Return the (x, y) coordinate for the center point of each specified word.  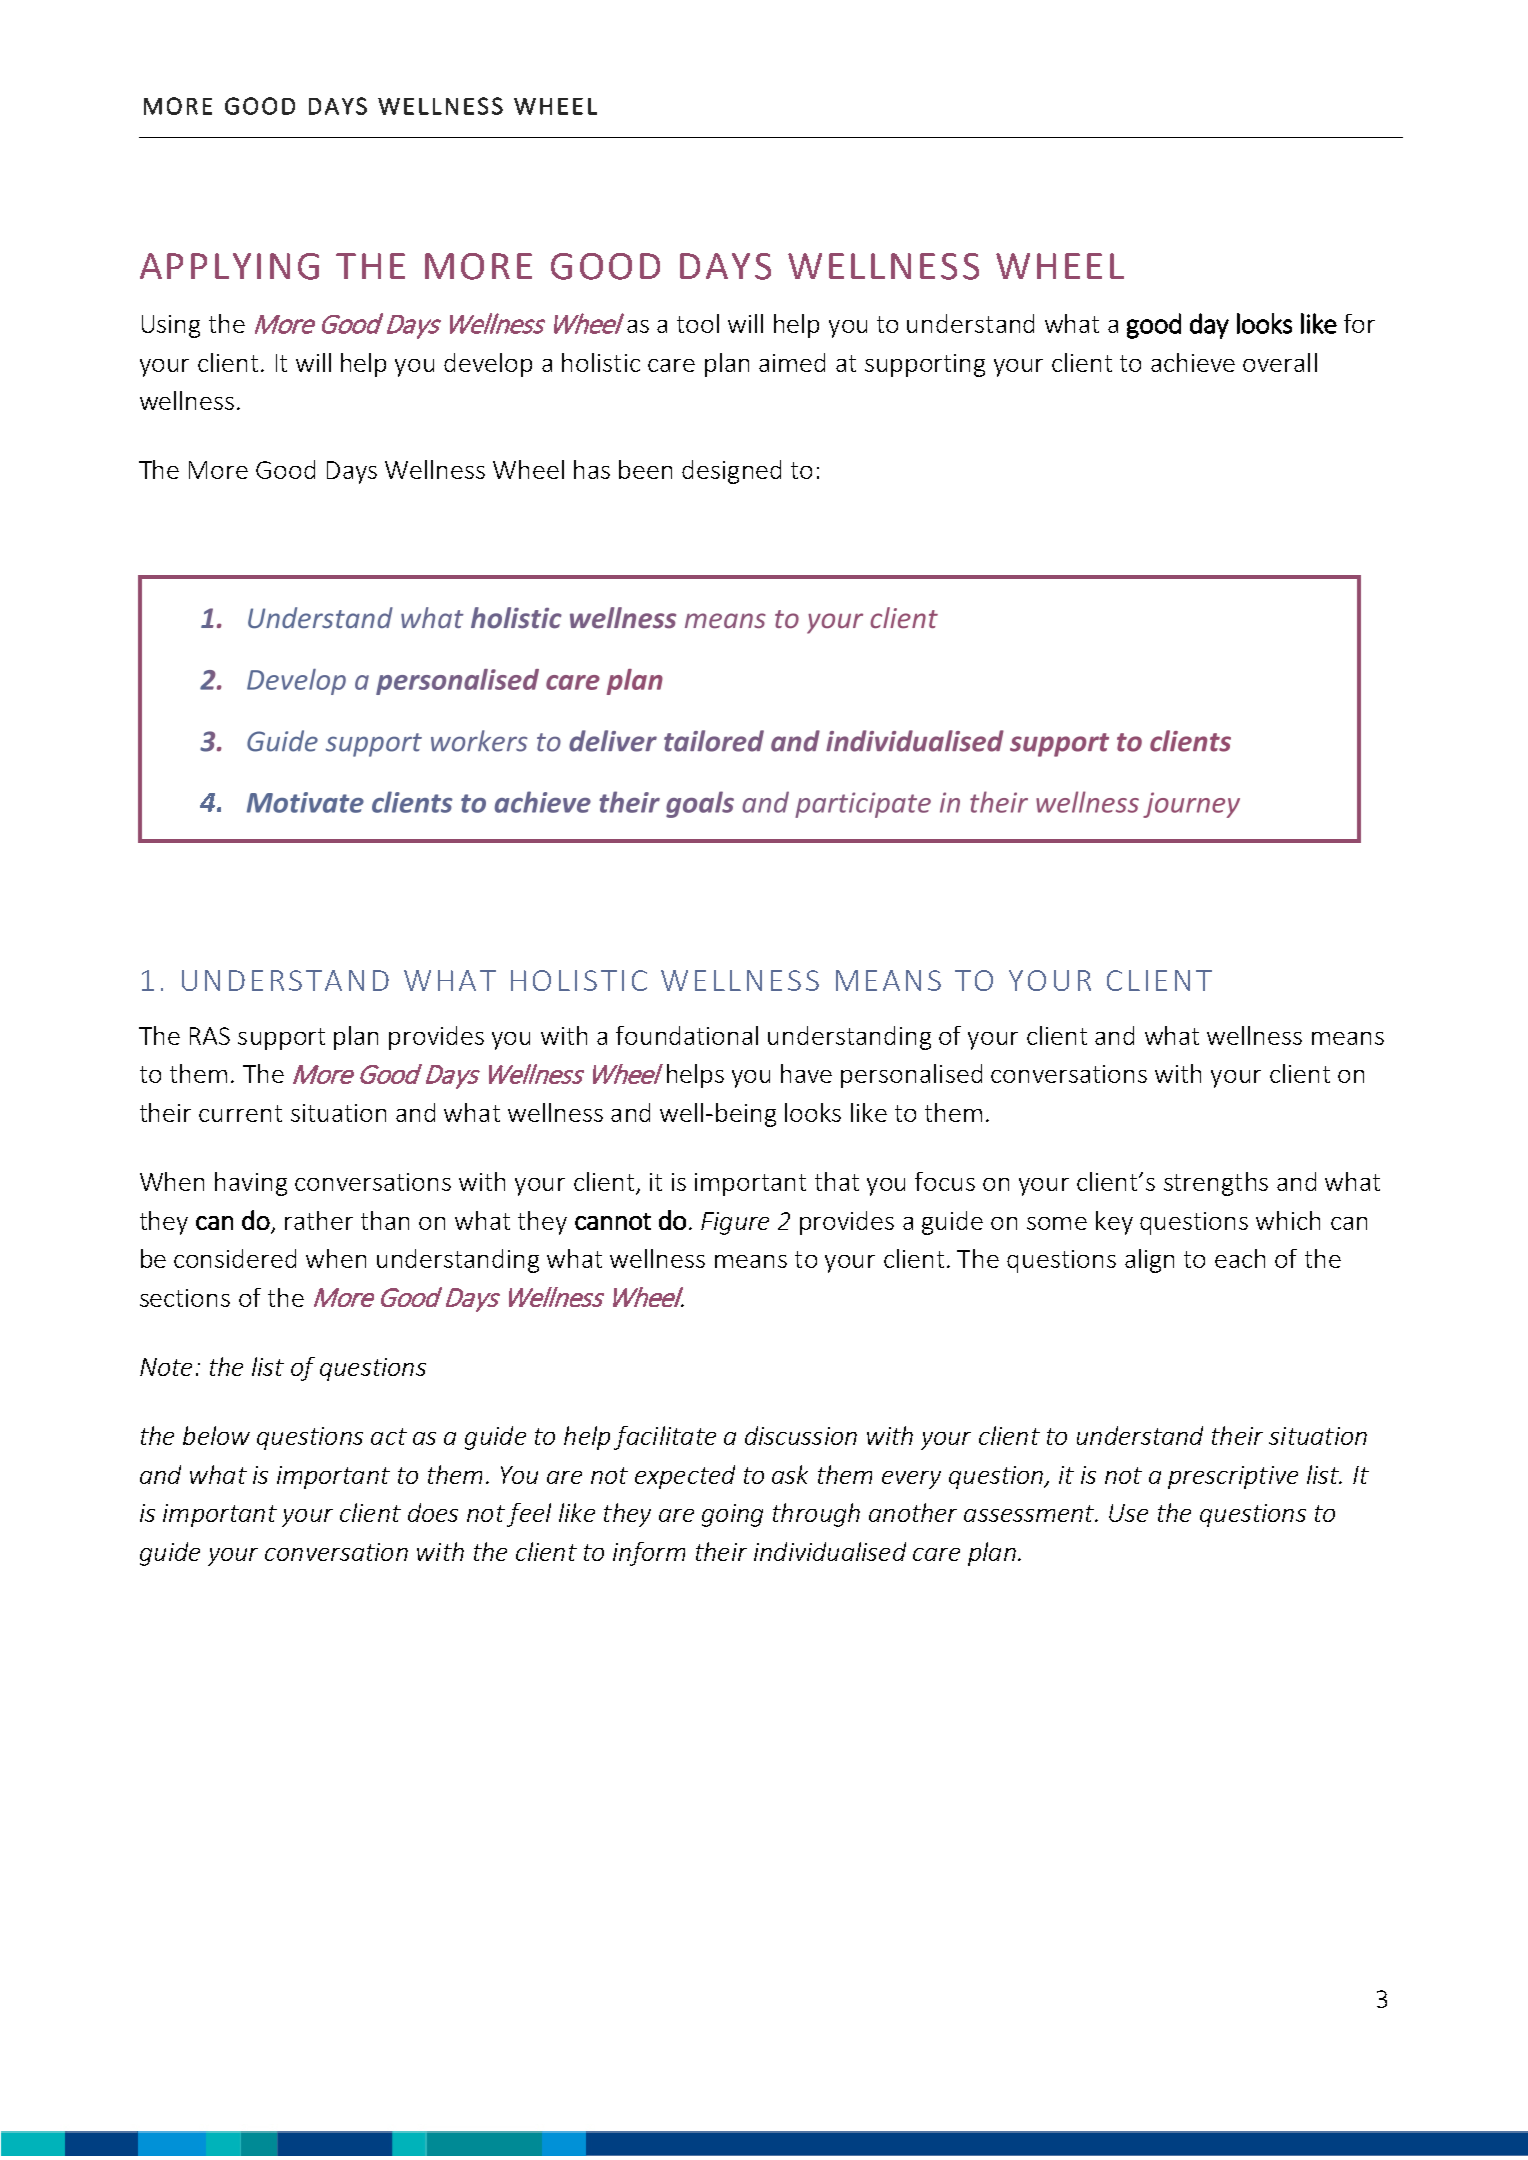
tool (698, 323)
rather (319, 1220)
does (433, 1512)
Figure (735, 1223)
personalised (911, 1076)
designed (731, 472)
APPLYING (229, 266)
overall (1280, 362)
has (592, 469)
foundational (687, 1035)
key (1114, 1223)
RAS (210, 1036)
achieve (1193, 362)
